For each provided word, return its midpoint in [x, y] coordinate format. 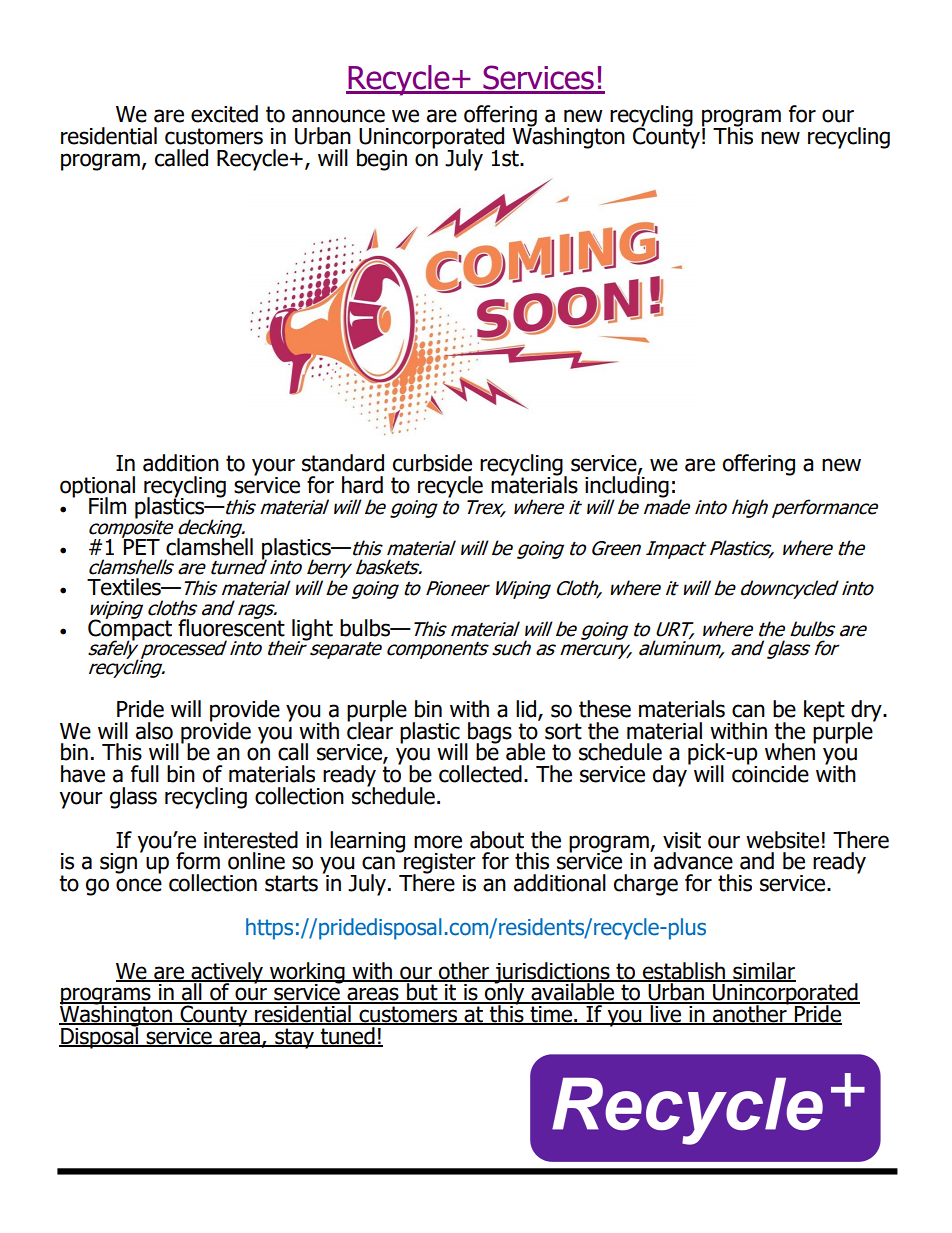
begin [382, 160]
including [627, 486]
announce [338, 116]
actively [227, 973]
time [551, 1014]
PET [141, 545]
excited [224, 114]
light [312, 631]
